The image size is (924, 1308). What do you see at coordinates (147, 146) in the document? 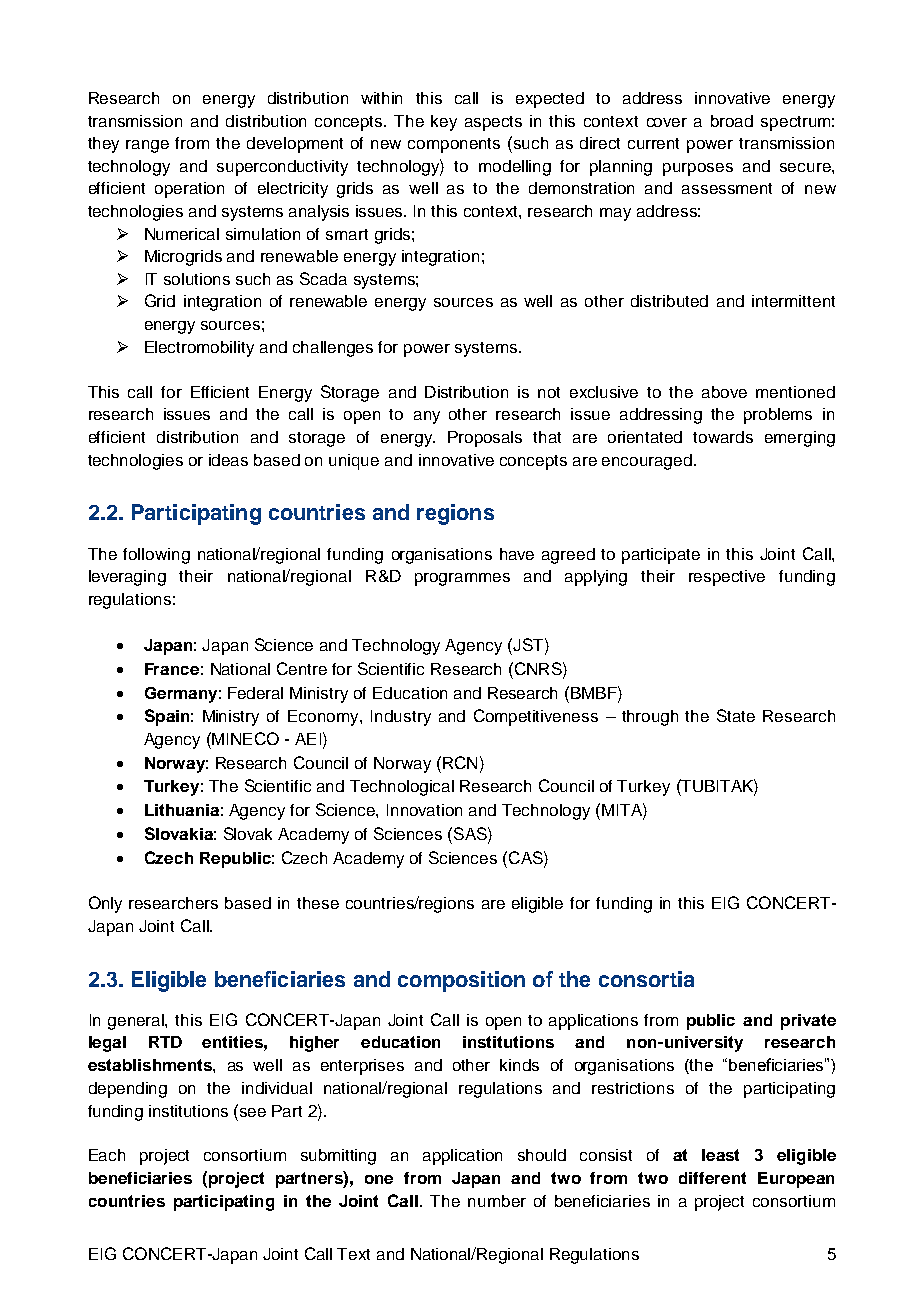
I see `range` at bounding box center [147, 146].
